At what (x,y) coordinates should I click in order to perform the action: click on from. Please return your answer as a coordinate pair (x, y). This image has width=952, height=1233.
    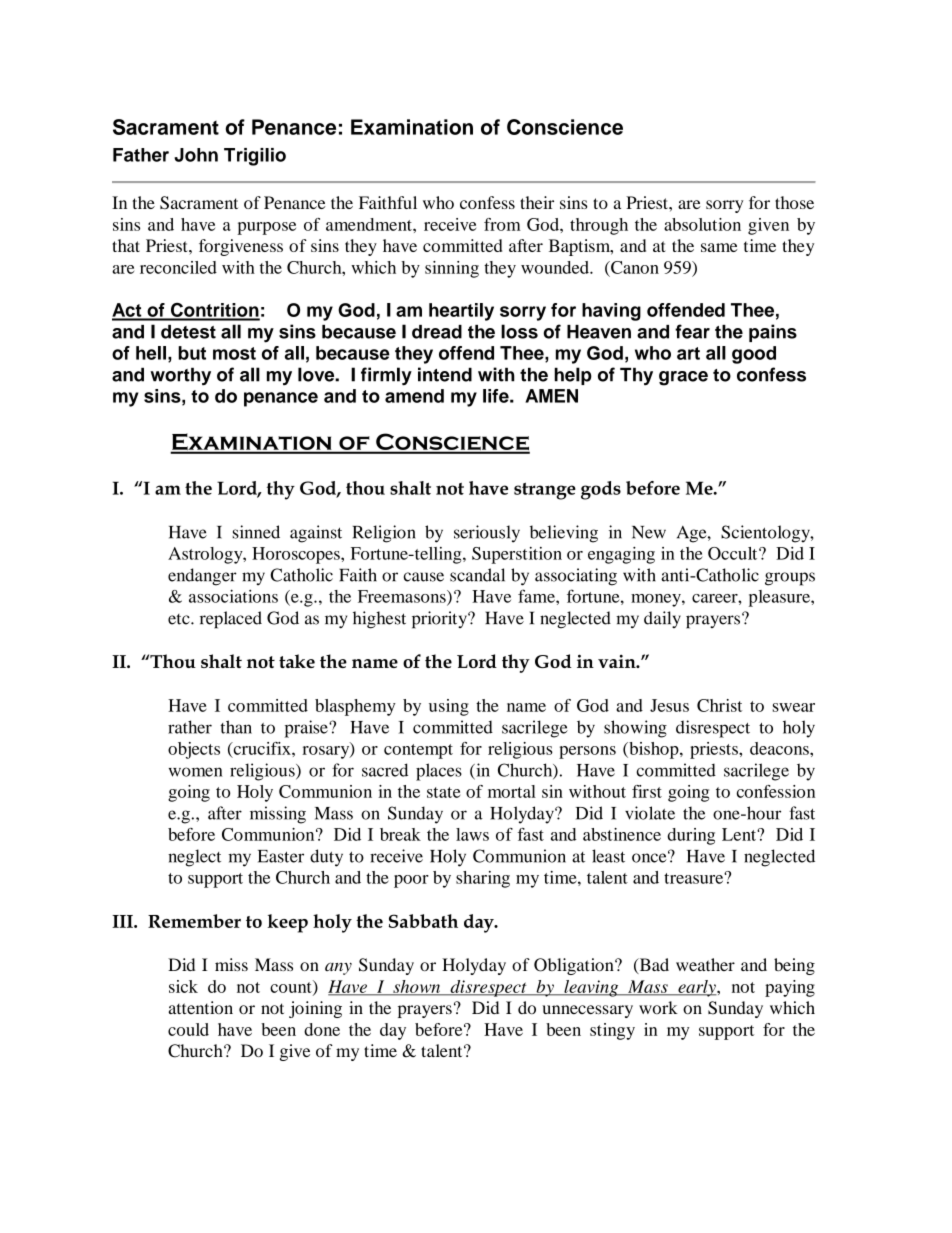
    Looking at the image, I should click on (502, 224).
